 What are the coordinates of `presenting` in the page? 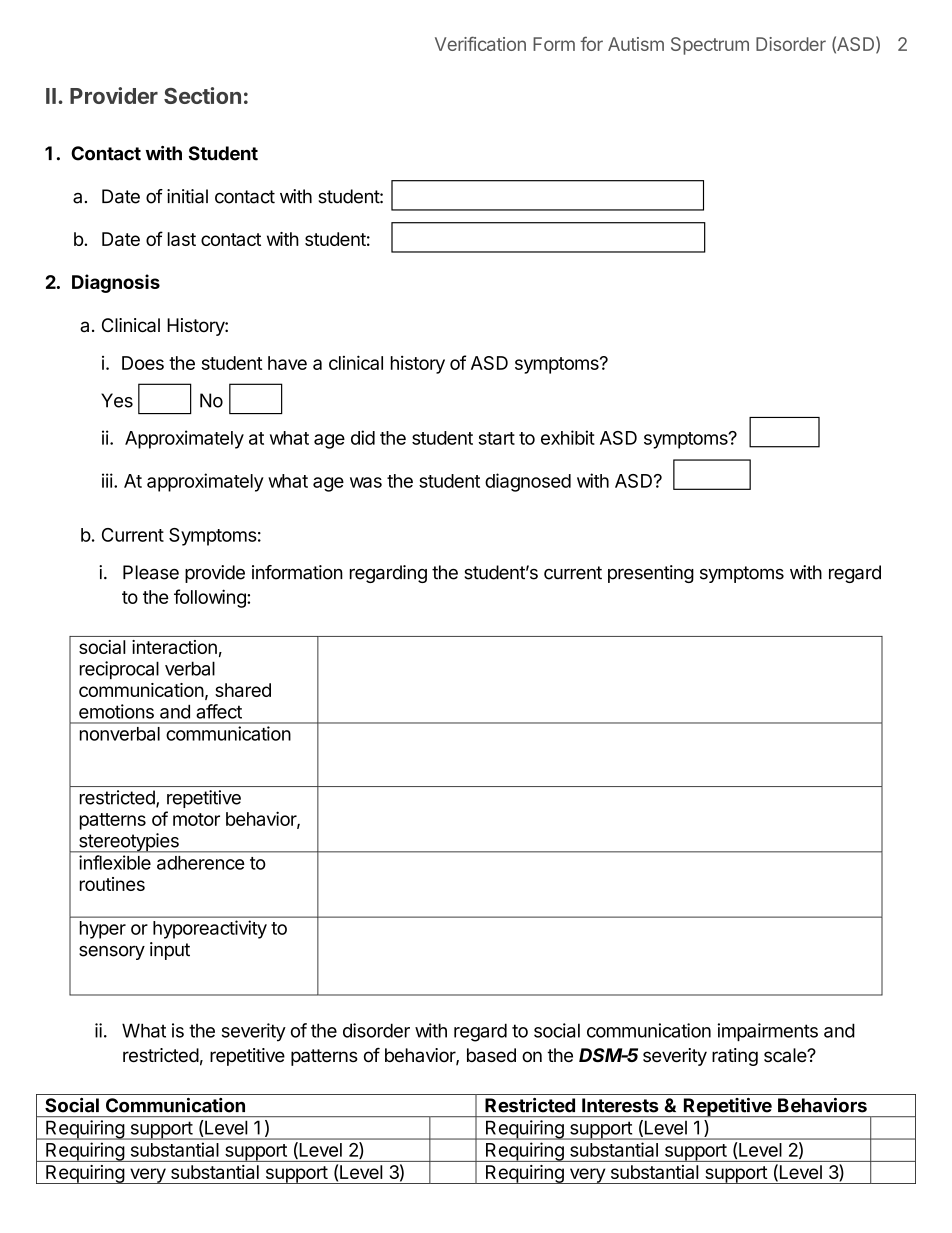 It's located at (651, 574).
